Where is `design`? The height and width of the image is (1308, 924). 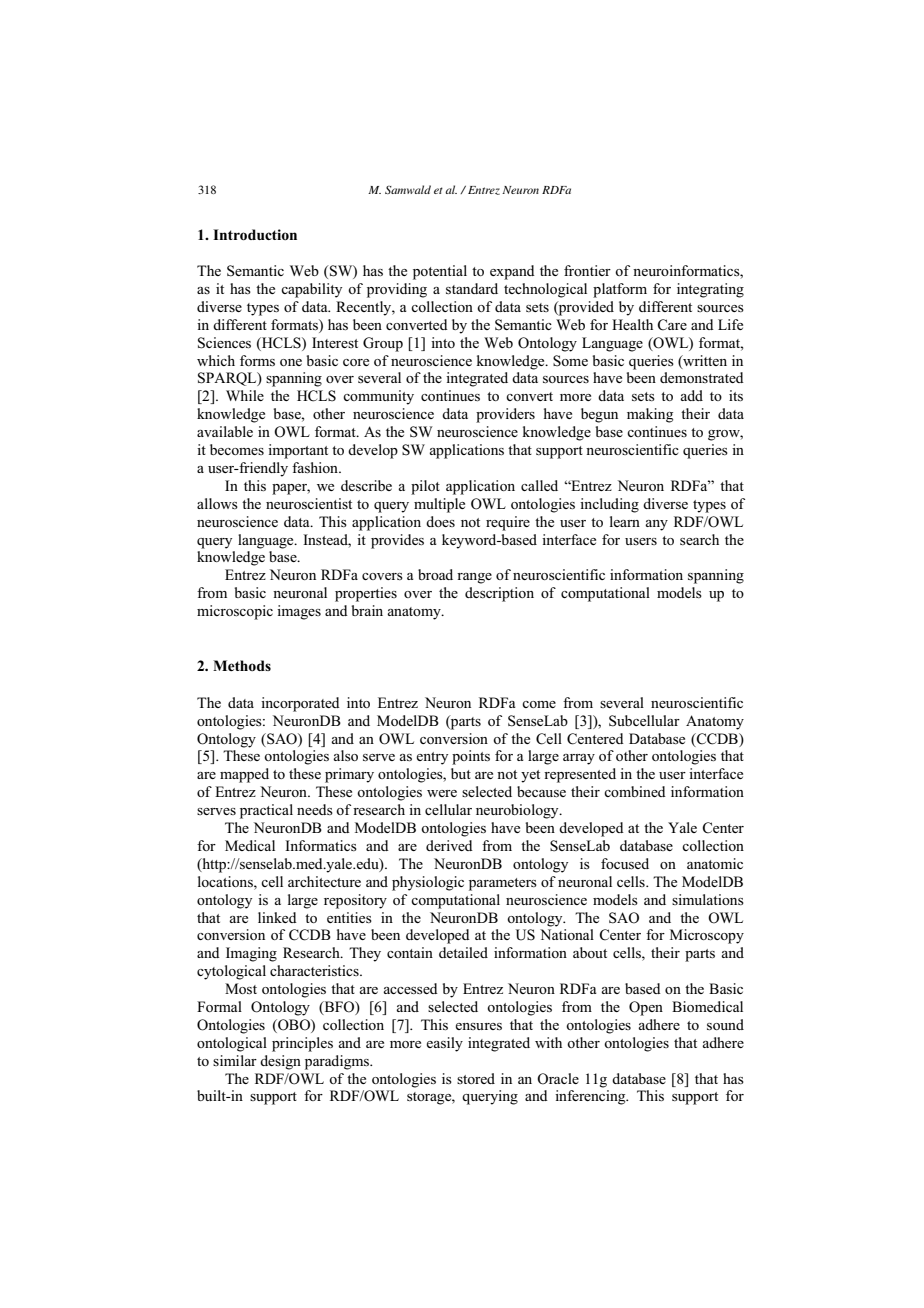
design is located at coordinates (280, 1062).
